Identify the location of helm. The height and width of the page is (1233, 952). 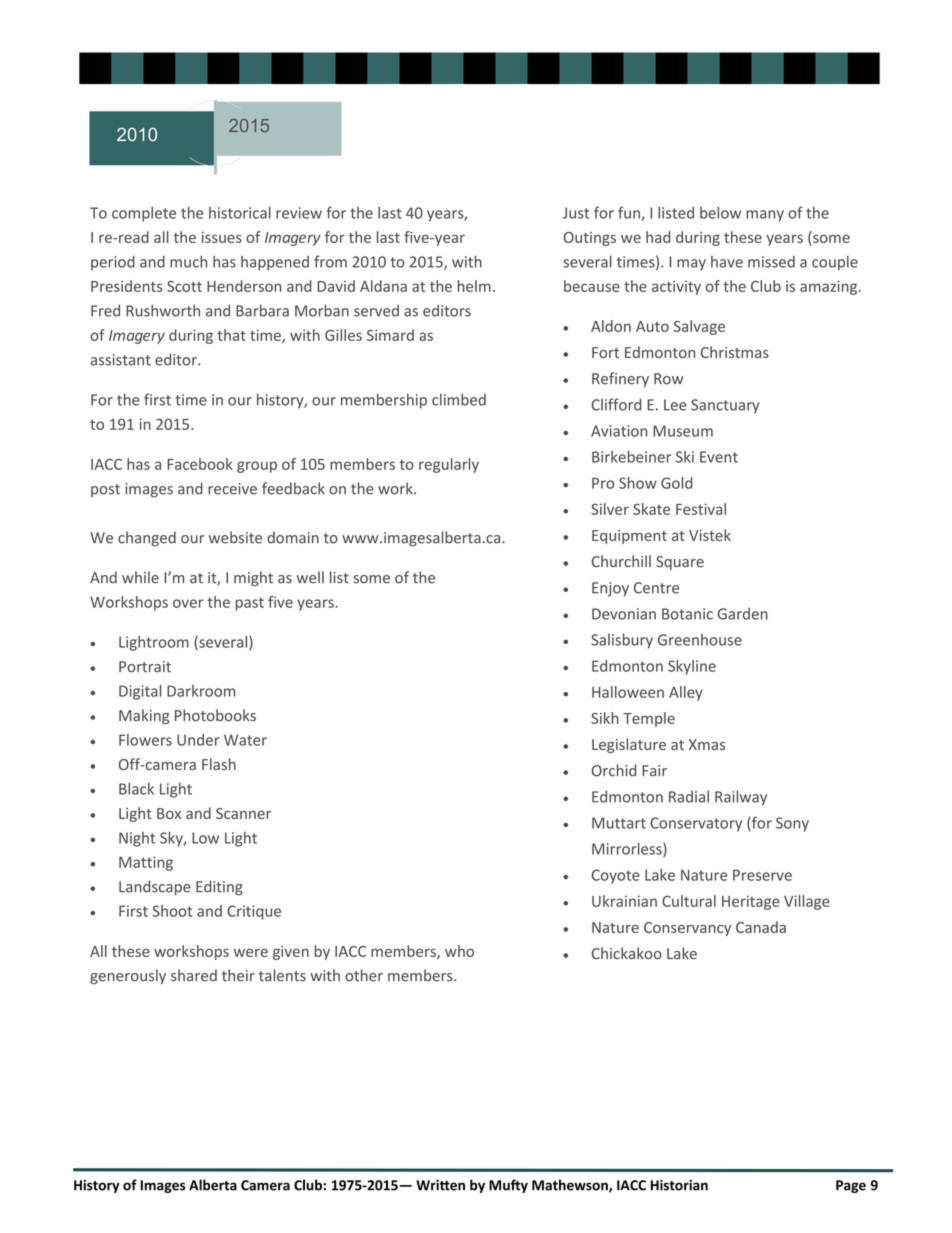
(474, 286).
